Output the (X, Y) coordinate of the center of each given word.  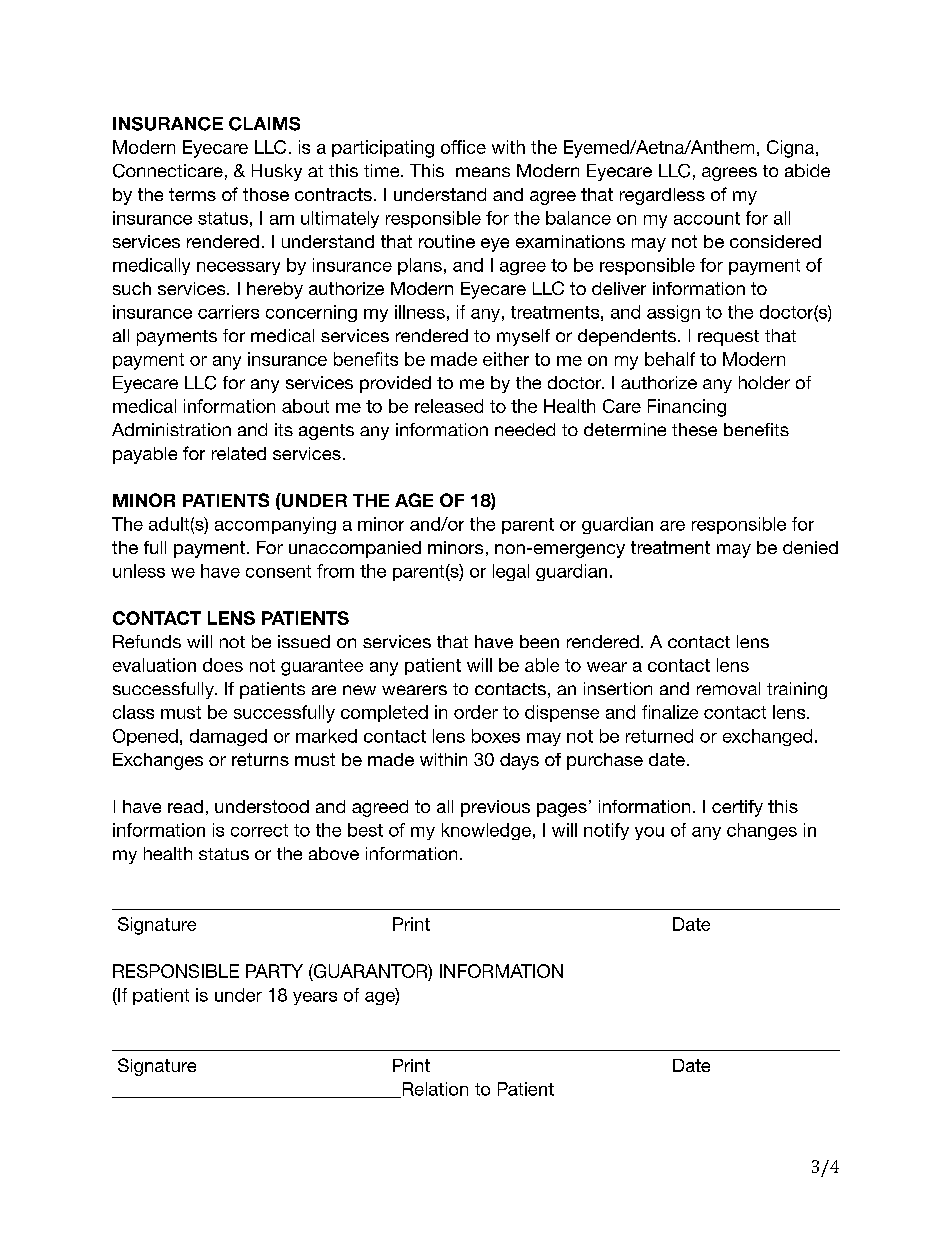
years (315, 998)
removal (728, 688)
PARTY (274, 971)
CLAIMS (264, 124)
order (476, 712)
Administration (171, 429)
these (694, 429)
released (449, 406)
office (463, 147)
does (223, 665)
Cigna (792, 149)
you (649, 833)
